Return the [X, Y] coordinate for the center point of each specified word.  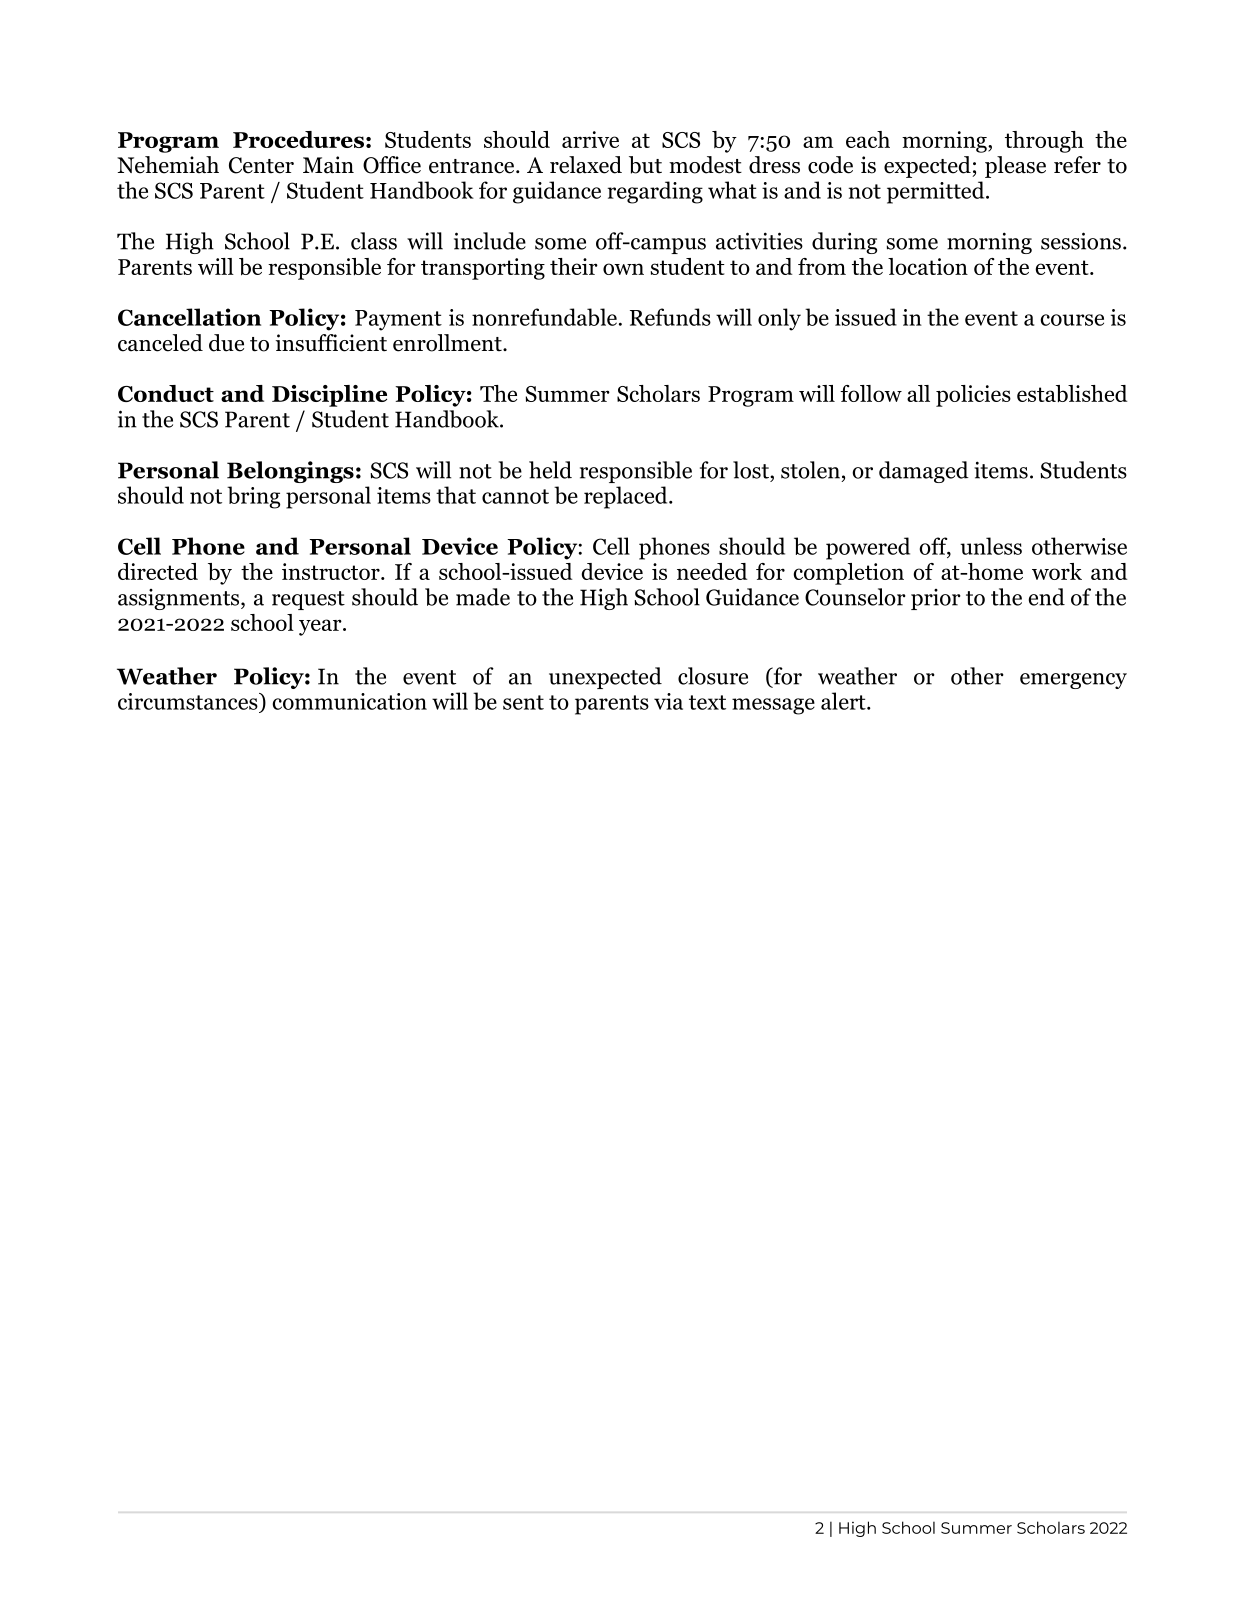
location [928, 266]
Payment [398, 320]
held [550, 470]
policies [973, 396]
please [1015, 167]
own [623, 269]
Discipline [329, 396]
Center [261, 165]
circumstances [189, 701]
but [645, 165]
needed [712, 571]
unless [991, 546]
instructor [332, 571]
